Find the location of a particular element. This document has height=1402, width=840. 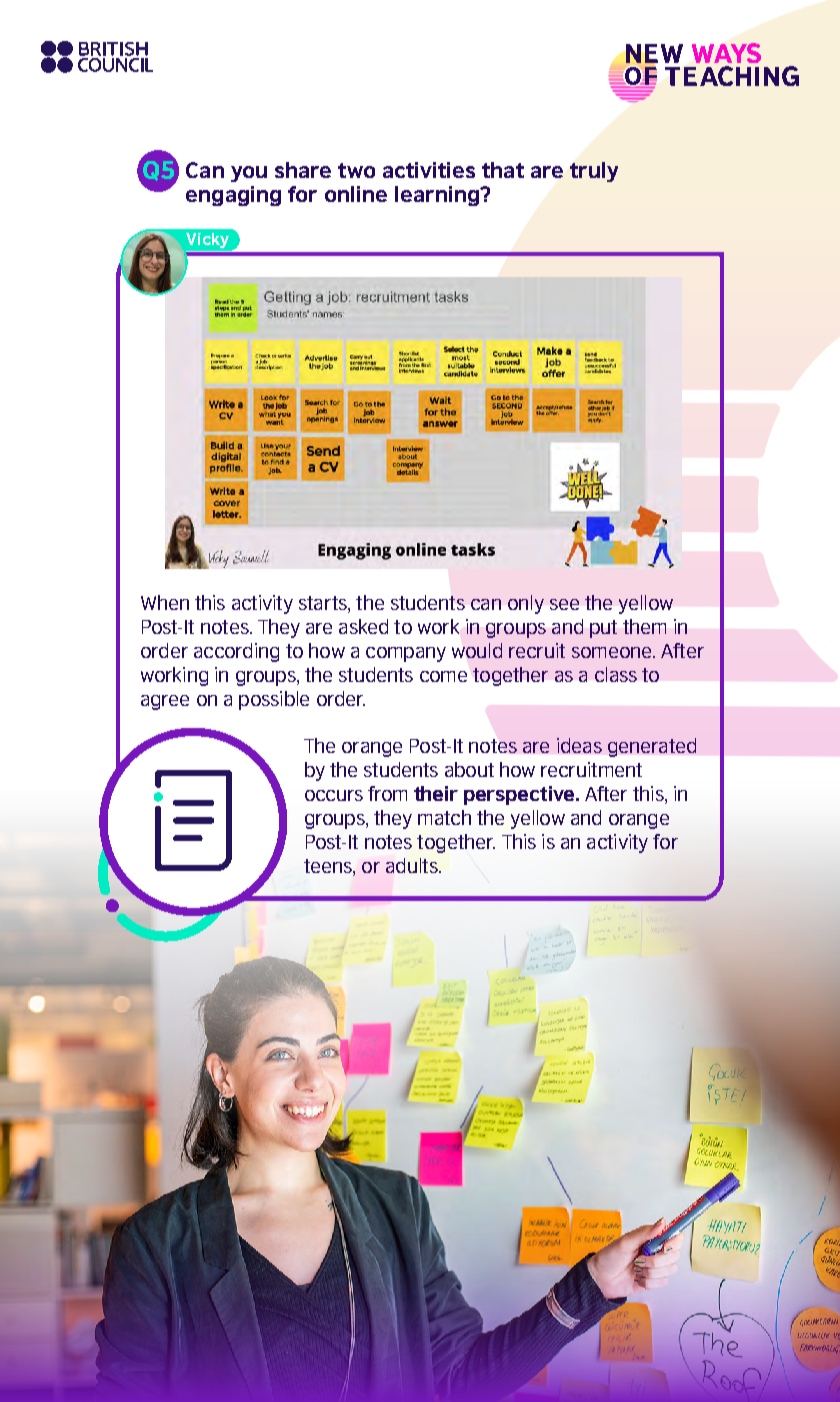

learning is located at coordinates (438, 196).
